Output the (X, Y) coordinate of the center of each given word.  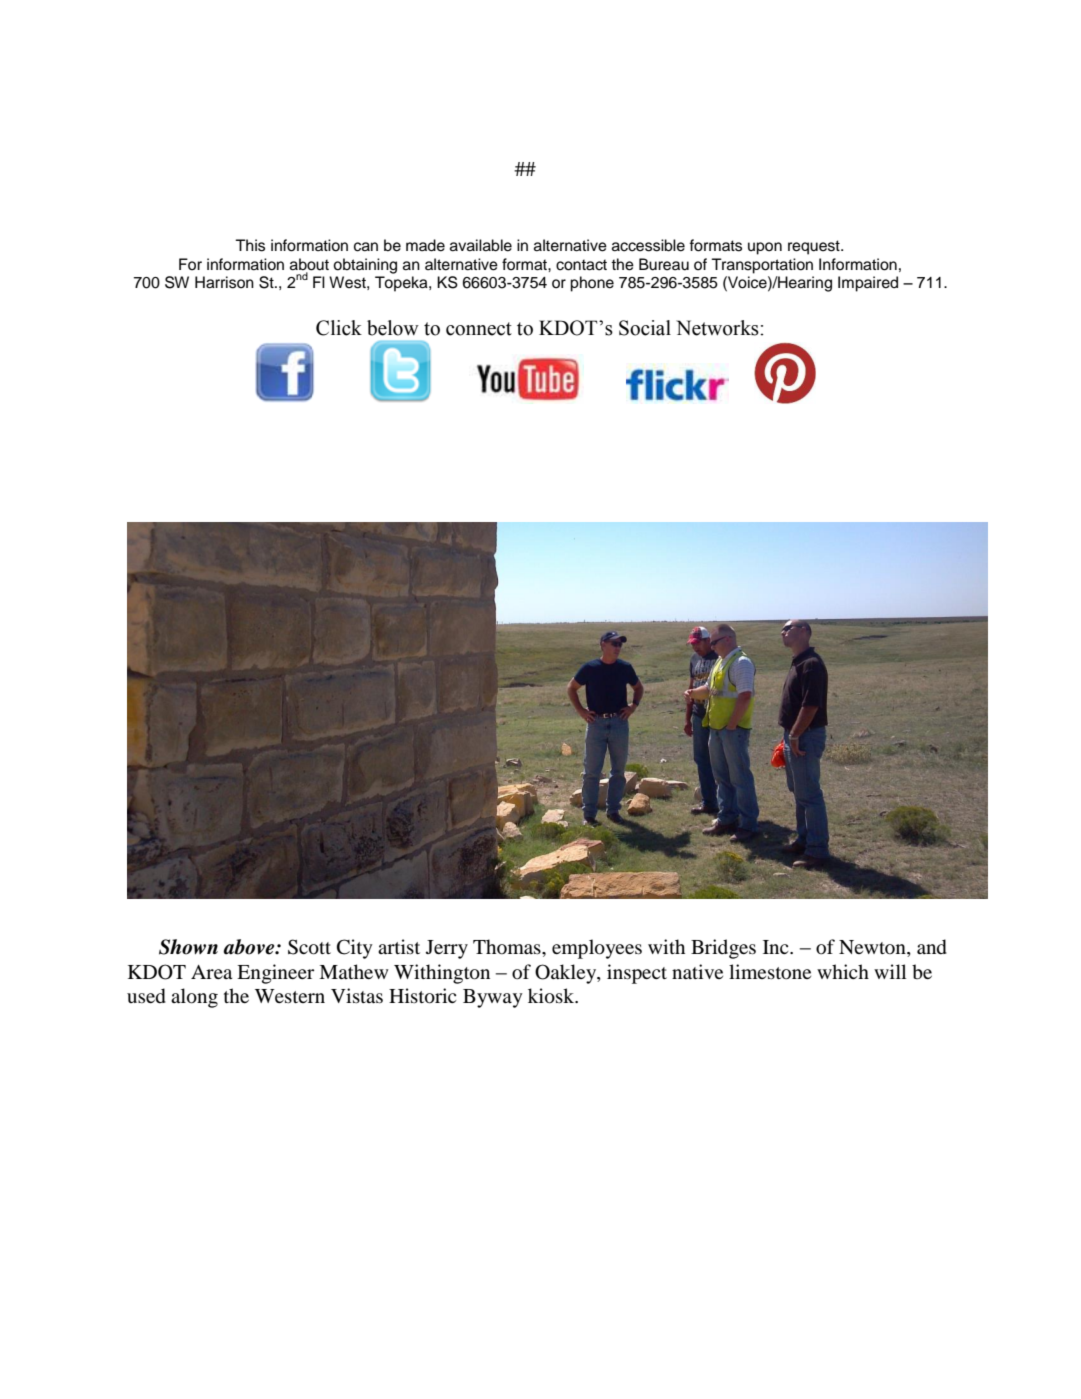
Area (211, 972)
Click (339, 328)
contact (581, 265)
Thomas (508, 947)
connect (479, 329)
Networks (718, 328)
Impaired (868, 284)
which (843, 971)
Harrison (224, 282)
